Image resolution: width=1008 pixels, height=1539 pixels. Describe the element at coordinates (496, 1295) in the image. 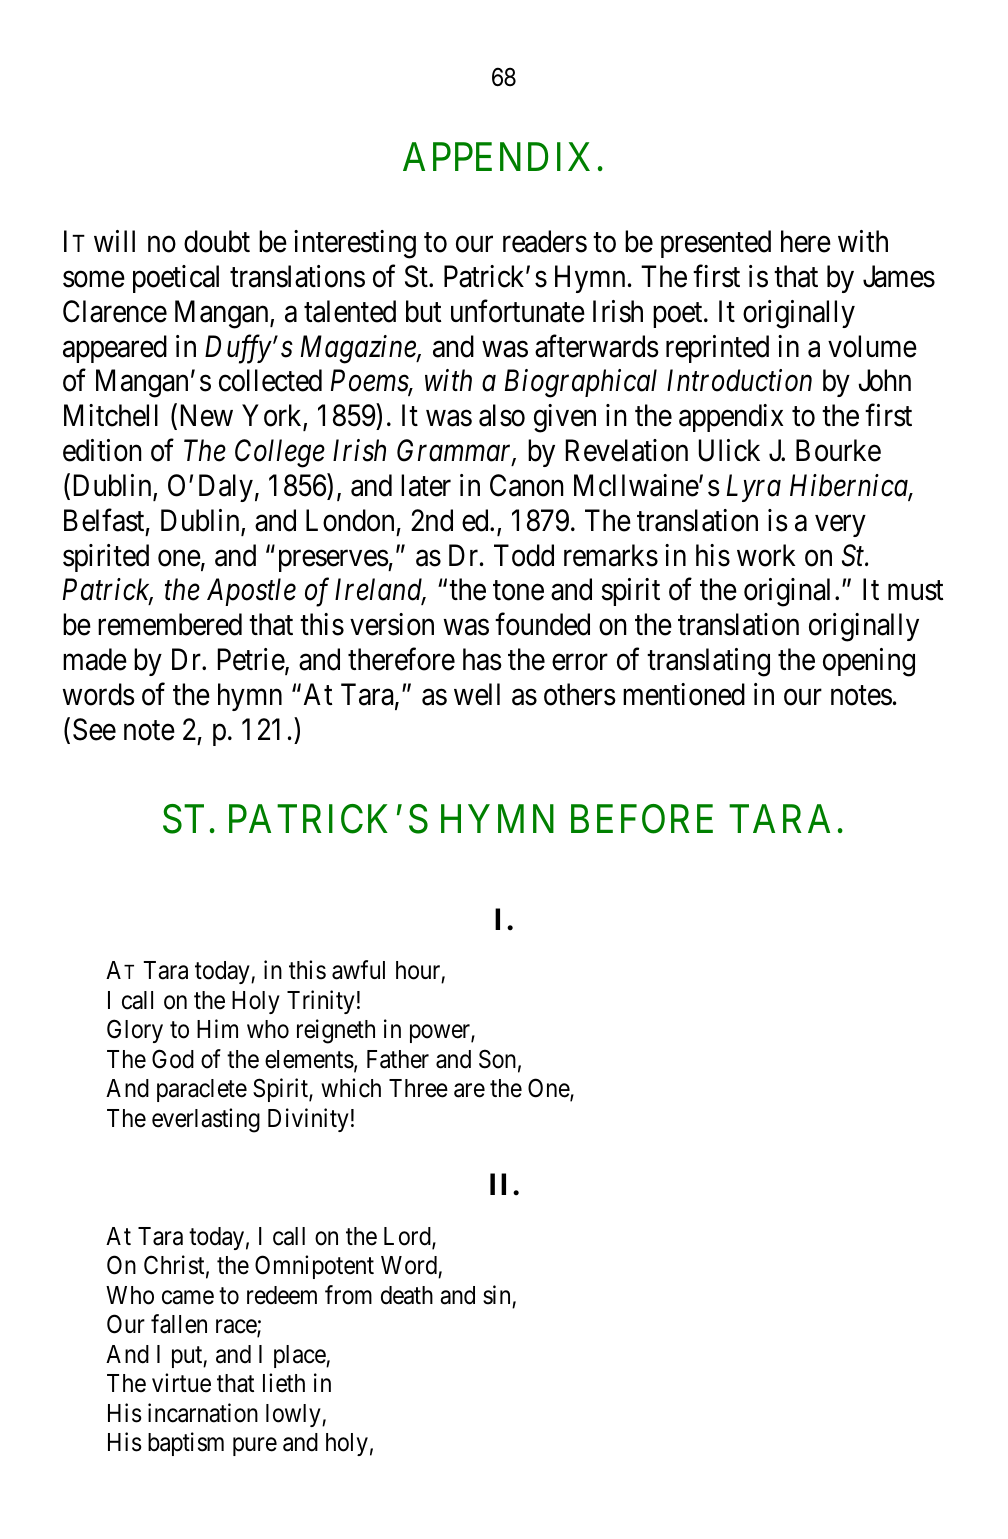

I see `sin` at that location.
